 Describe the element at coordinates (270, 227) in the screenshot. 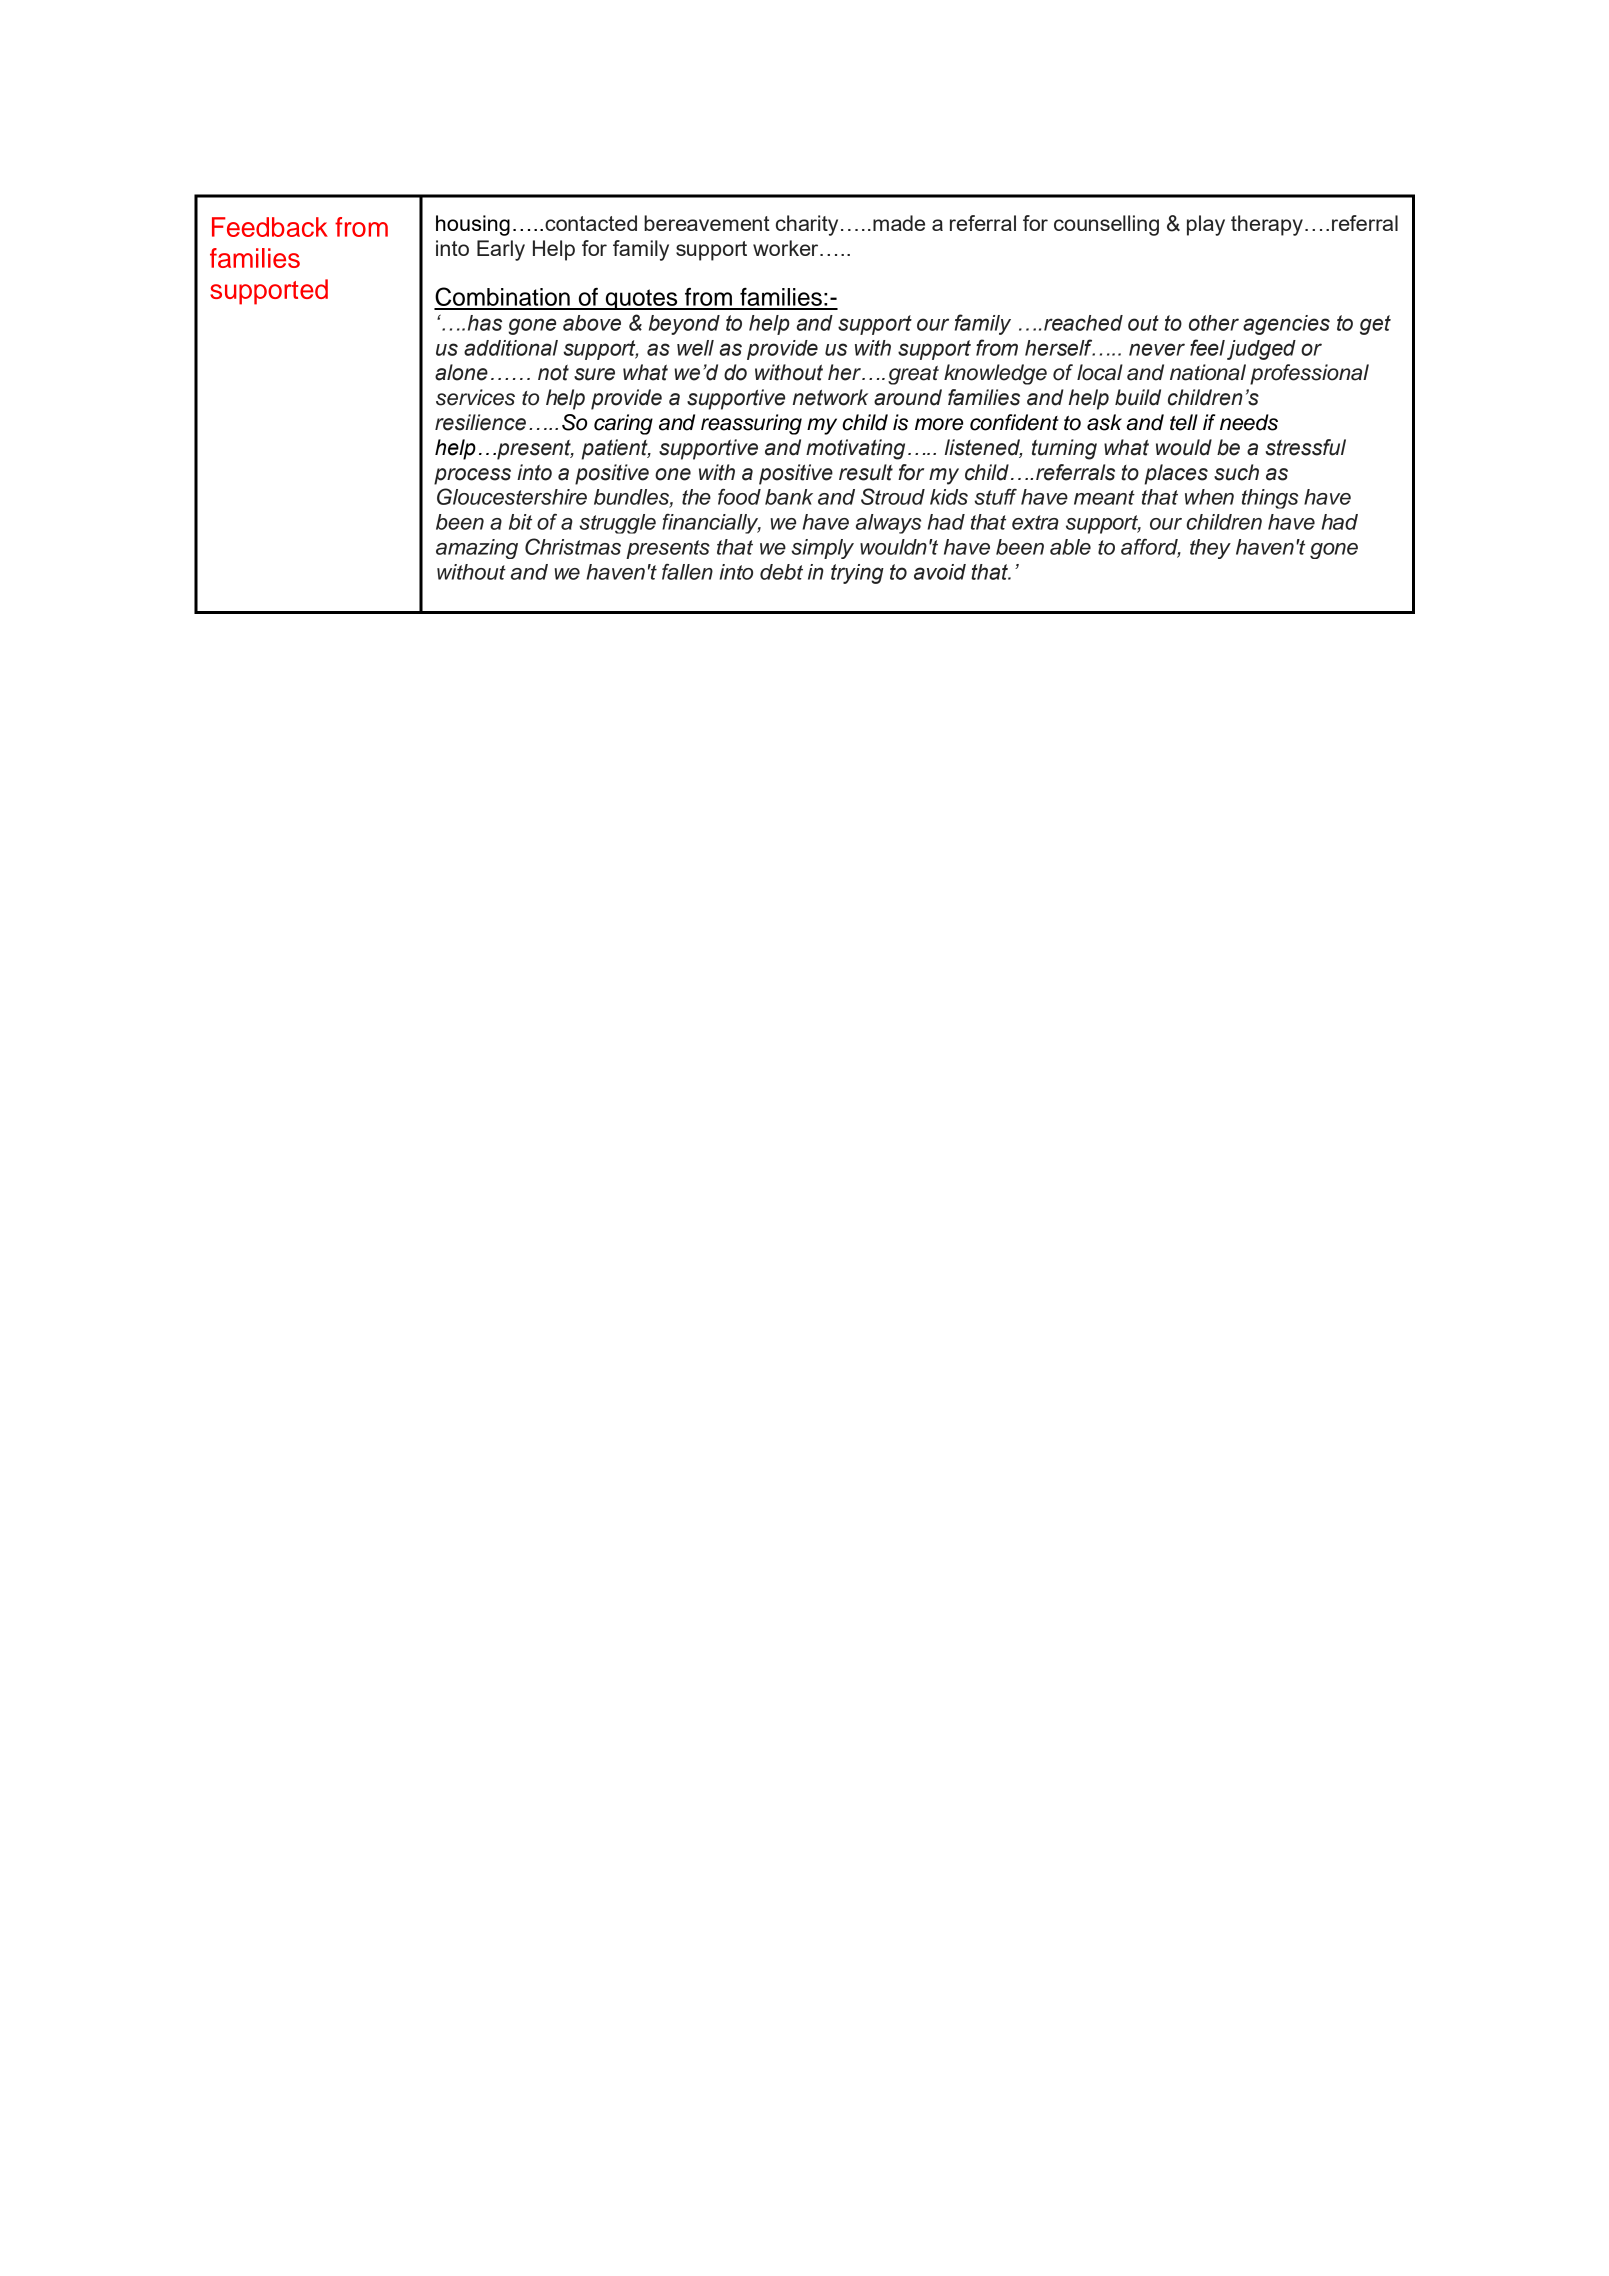

I see `Feedback` at that location.
